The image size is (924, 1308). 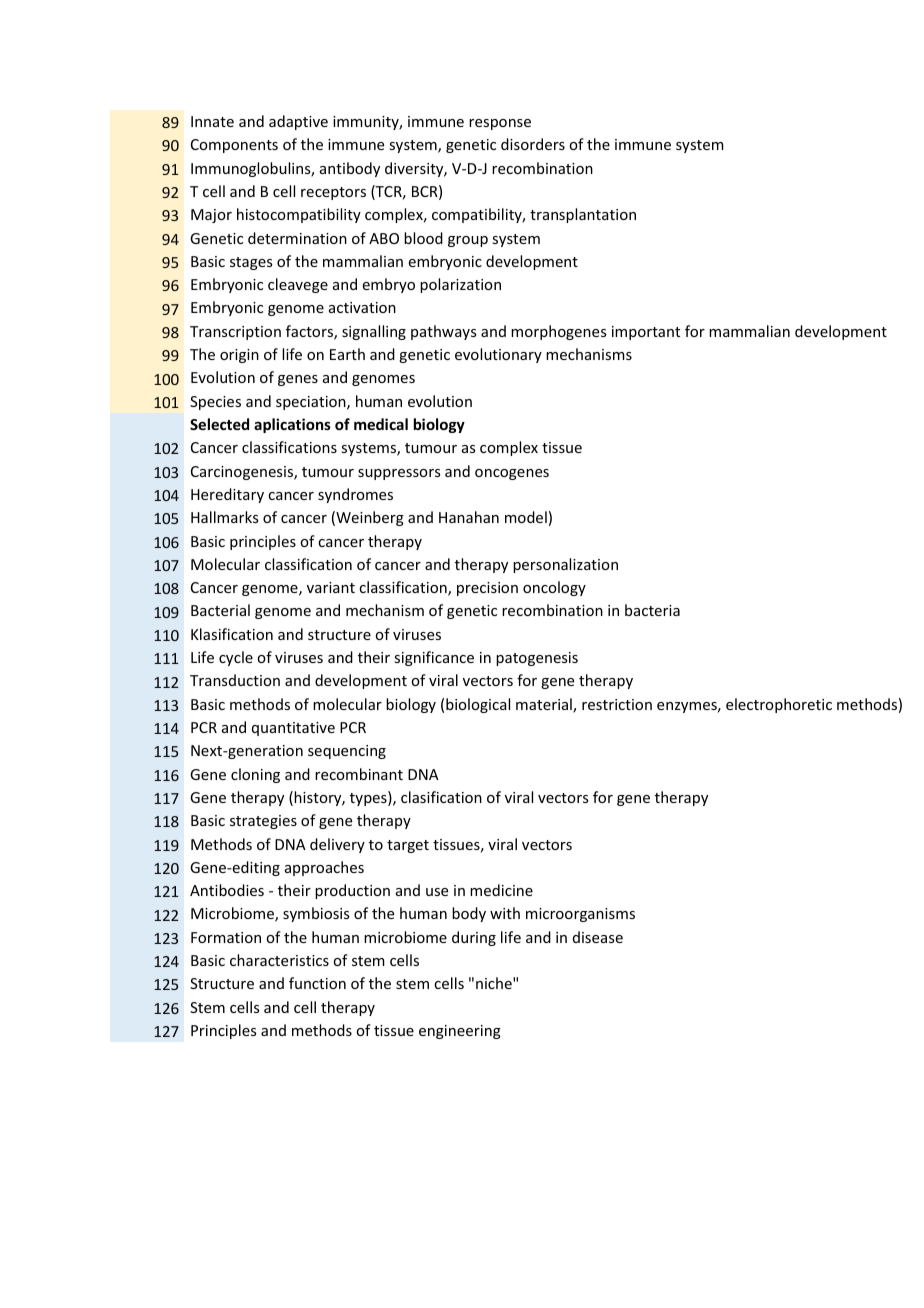 I want to click on pathways, so click(x=443, y=332).
